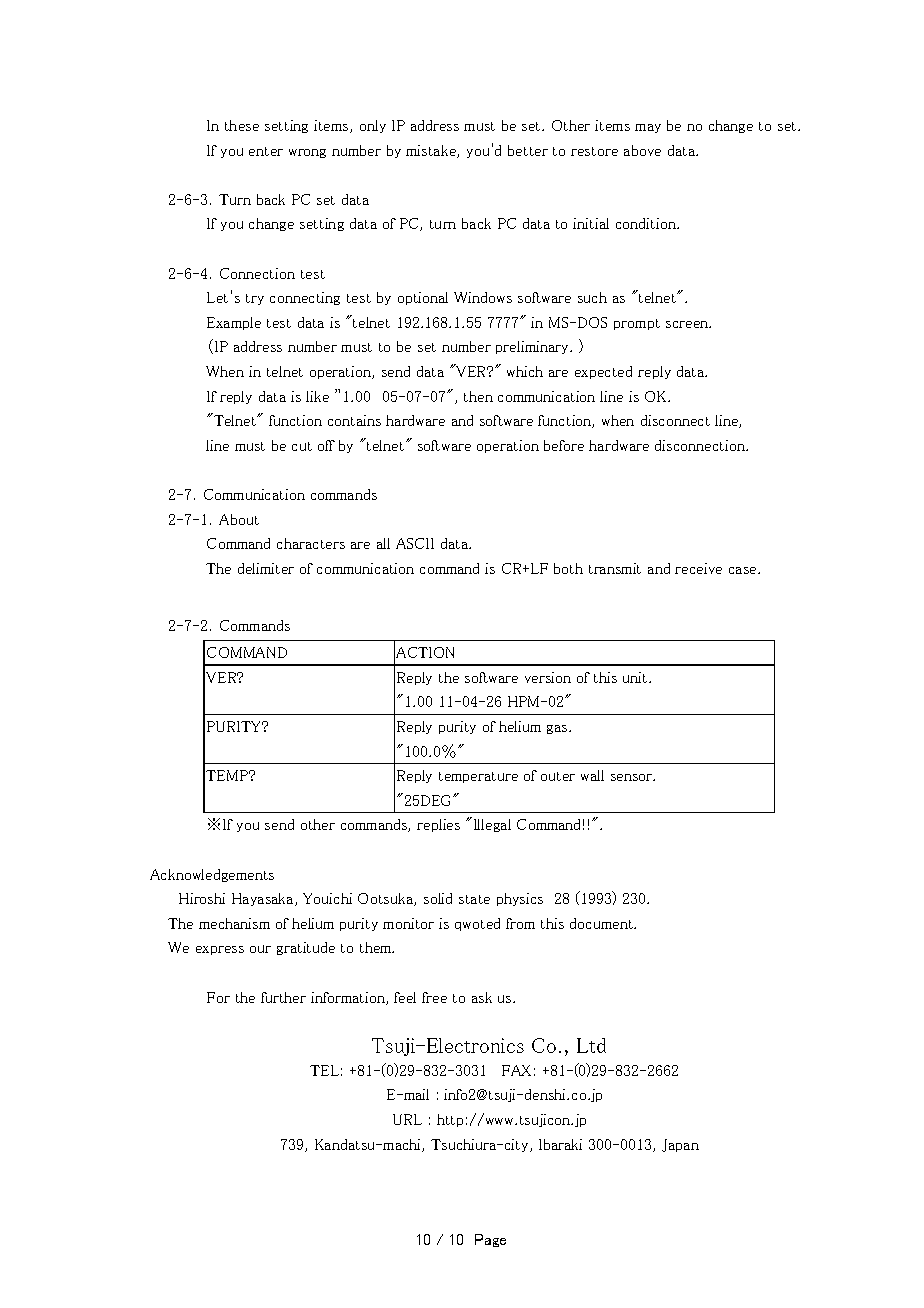 This image has width=924, height=1308. I want to click on above, so click(642, 150).
